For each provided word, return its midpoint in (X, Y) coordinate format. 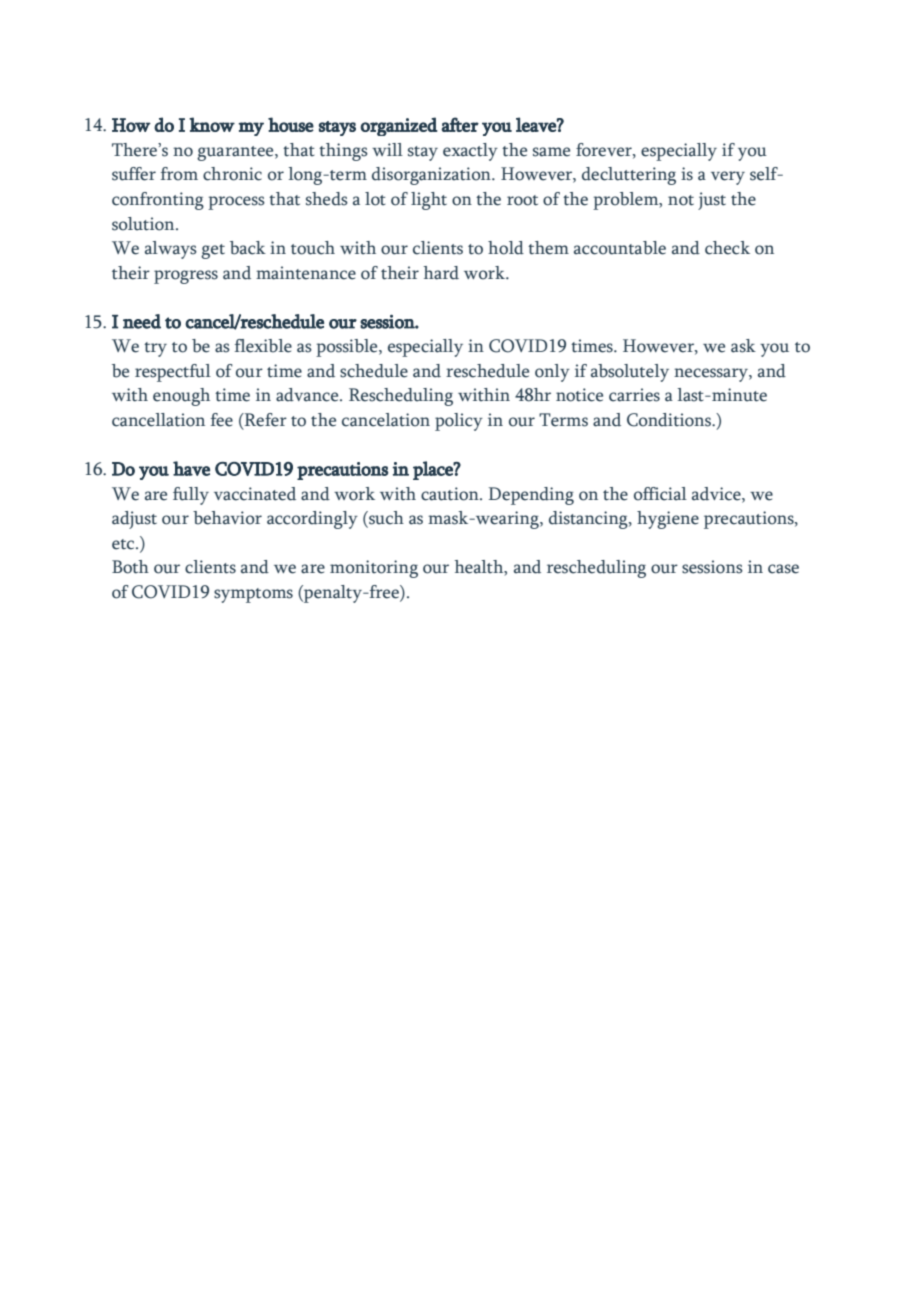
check (727, 248)
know (212, 124)
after (460, 124)
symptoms (253, 595)
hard (441, 273)
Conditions (670, 420)
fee (222, 420)
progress (186, 277)
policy (459, 422)
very (728, 178)
